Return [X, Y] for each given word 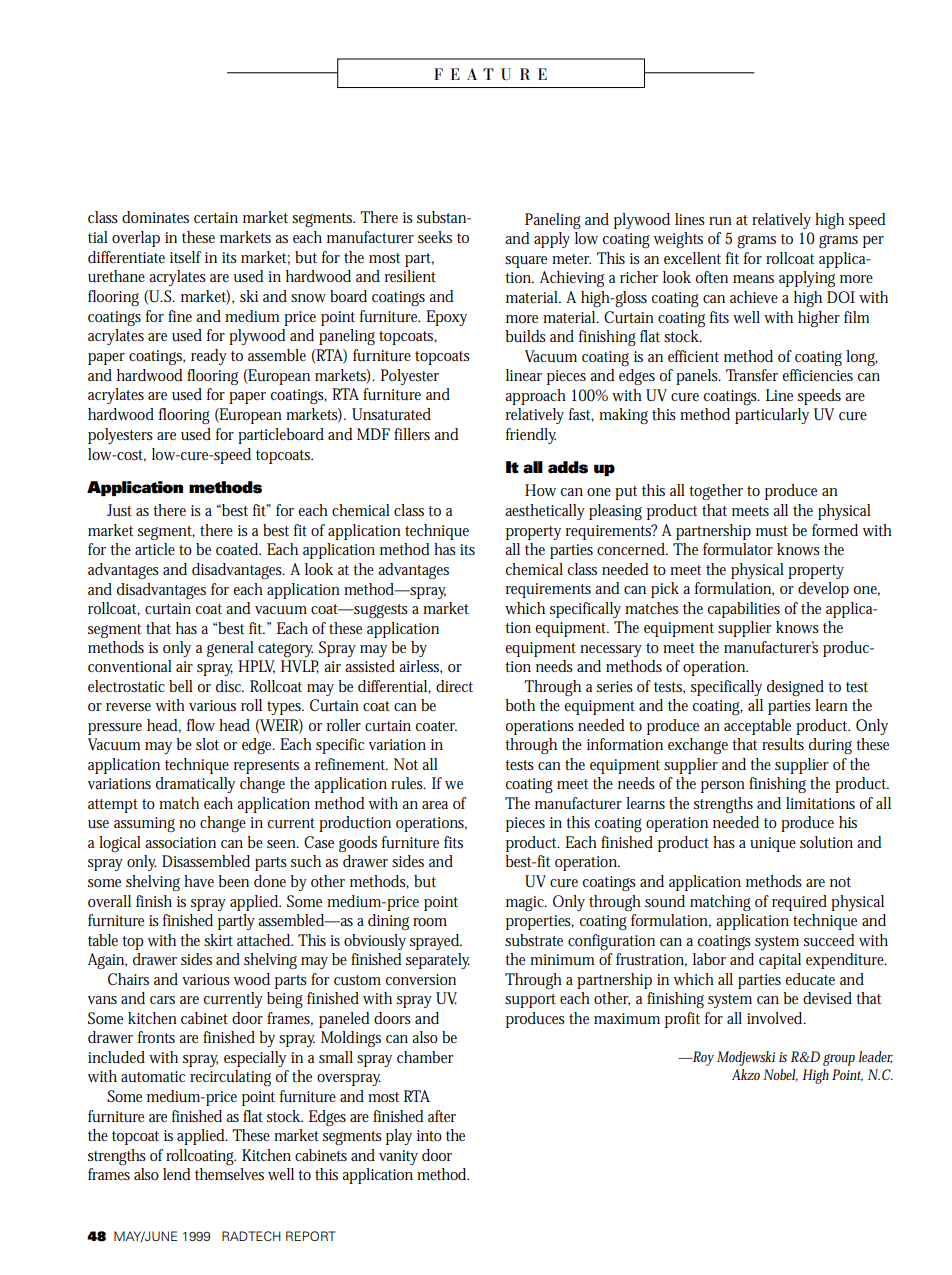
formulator [738, 549]
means [753, 279]
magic [526, 903]
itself [185, 257]
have [199, 881]
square [526, 262]
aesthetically [545, 512]
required [799, 903]
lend [177, 1174]
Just [119, 510]
